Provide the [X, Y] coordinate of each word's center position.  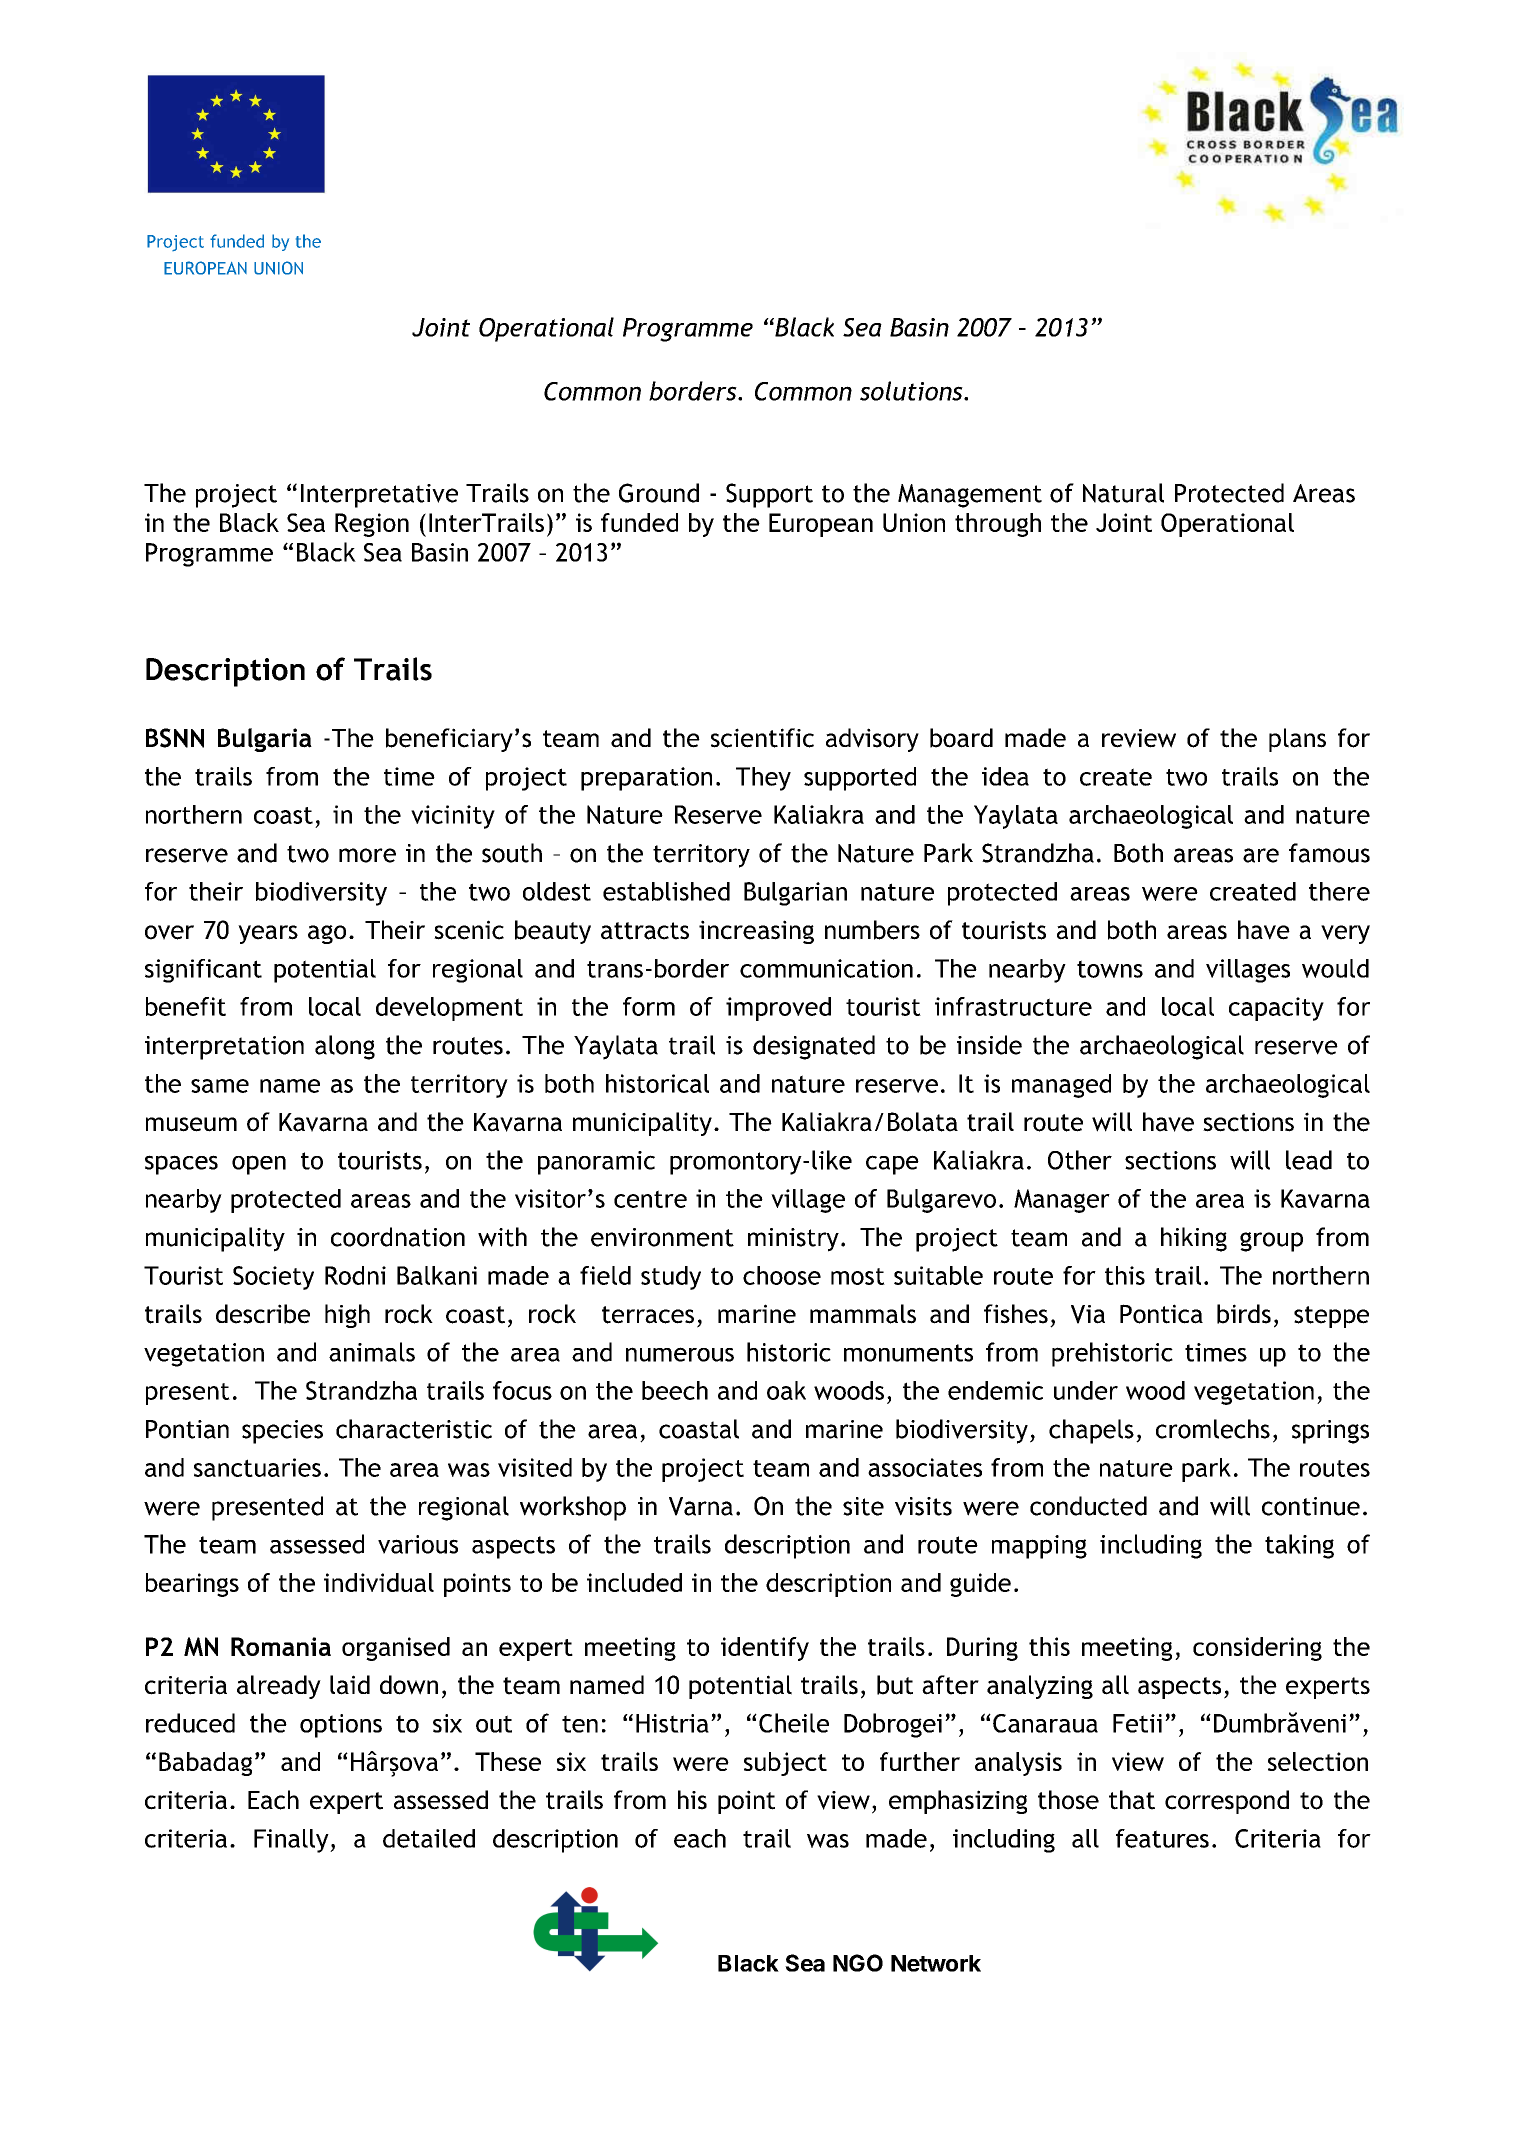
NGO [858, 1963]
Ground [659, 493]
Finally [292, 1841]
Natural [1123, 493]
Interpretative [379, 496]
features [1162, 1838]
